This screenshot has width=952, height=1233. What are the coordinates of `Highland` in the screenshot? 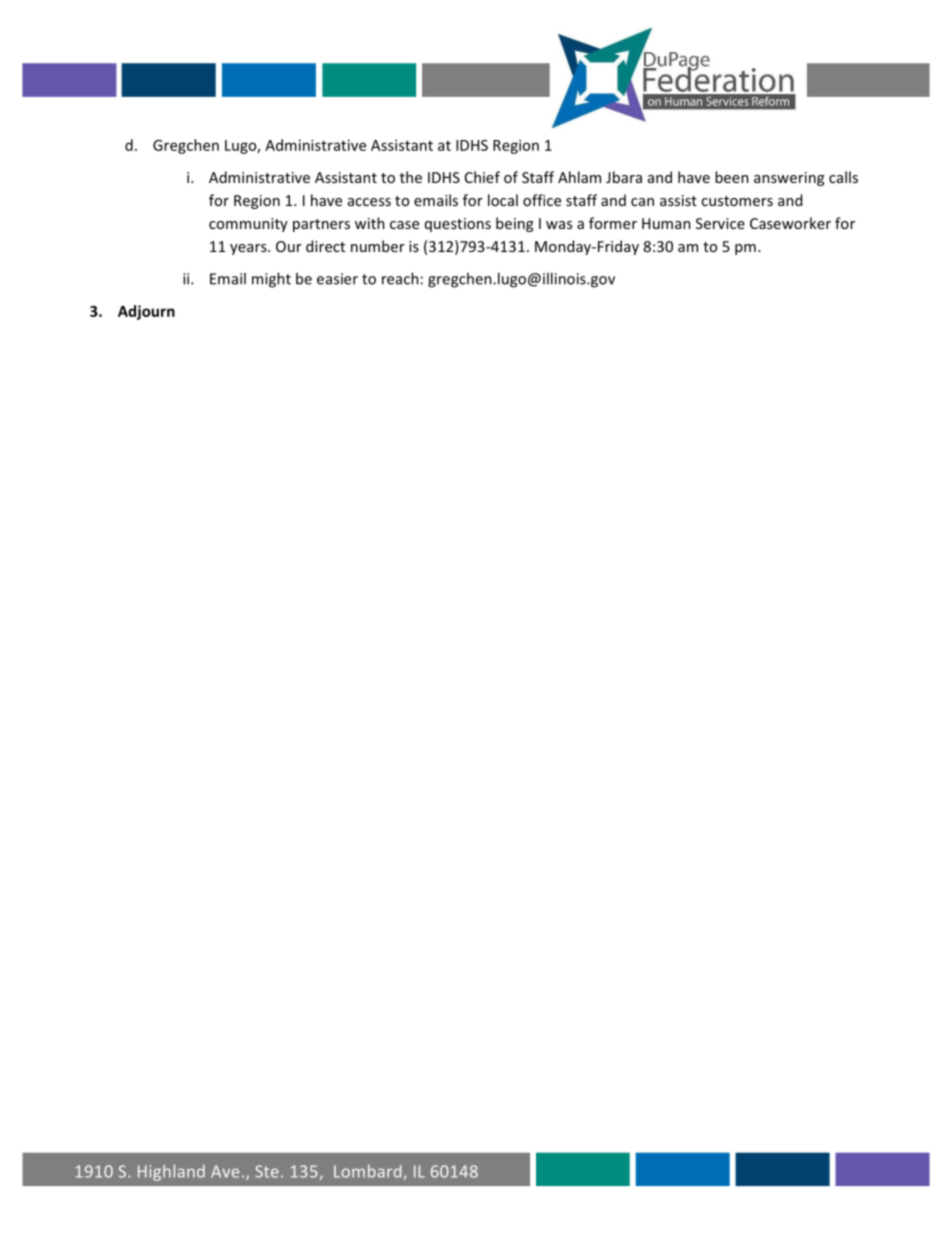 It's located at (171, 1172).
